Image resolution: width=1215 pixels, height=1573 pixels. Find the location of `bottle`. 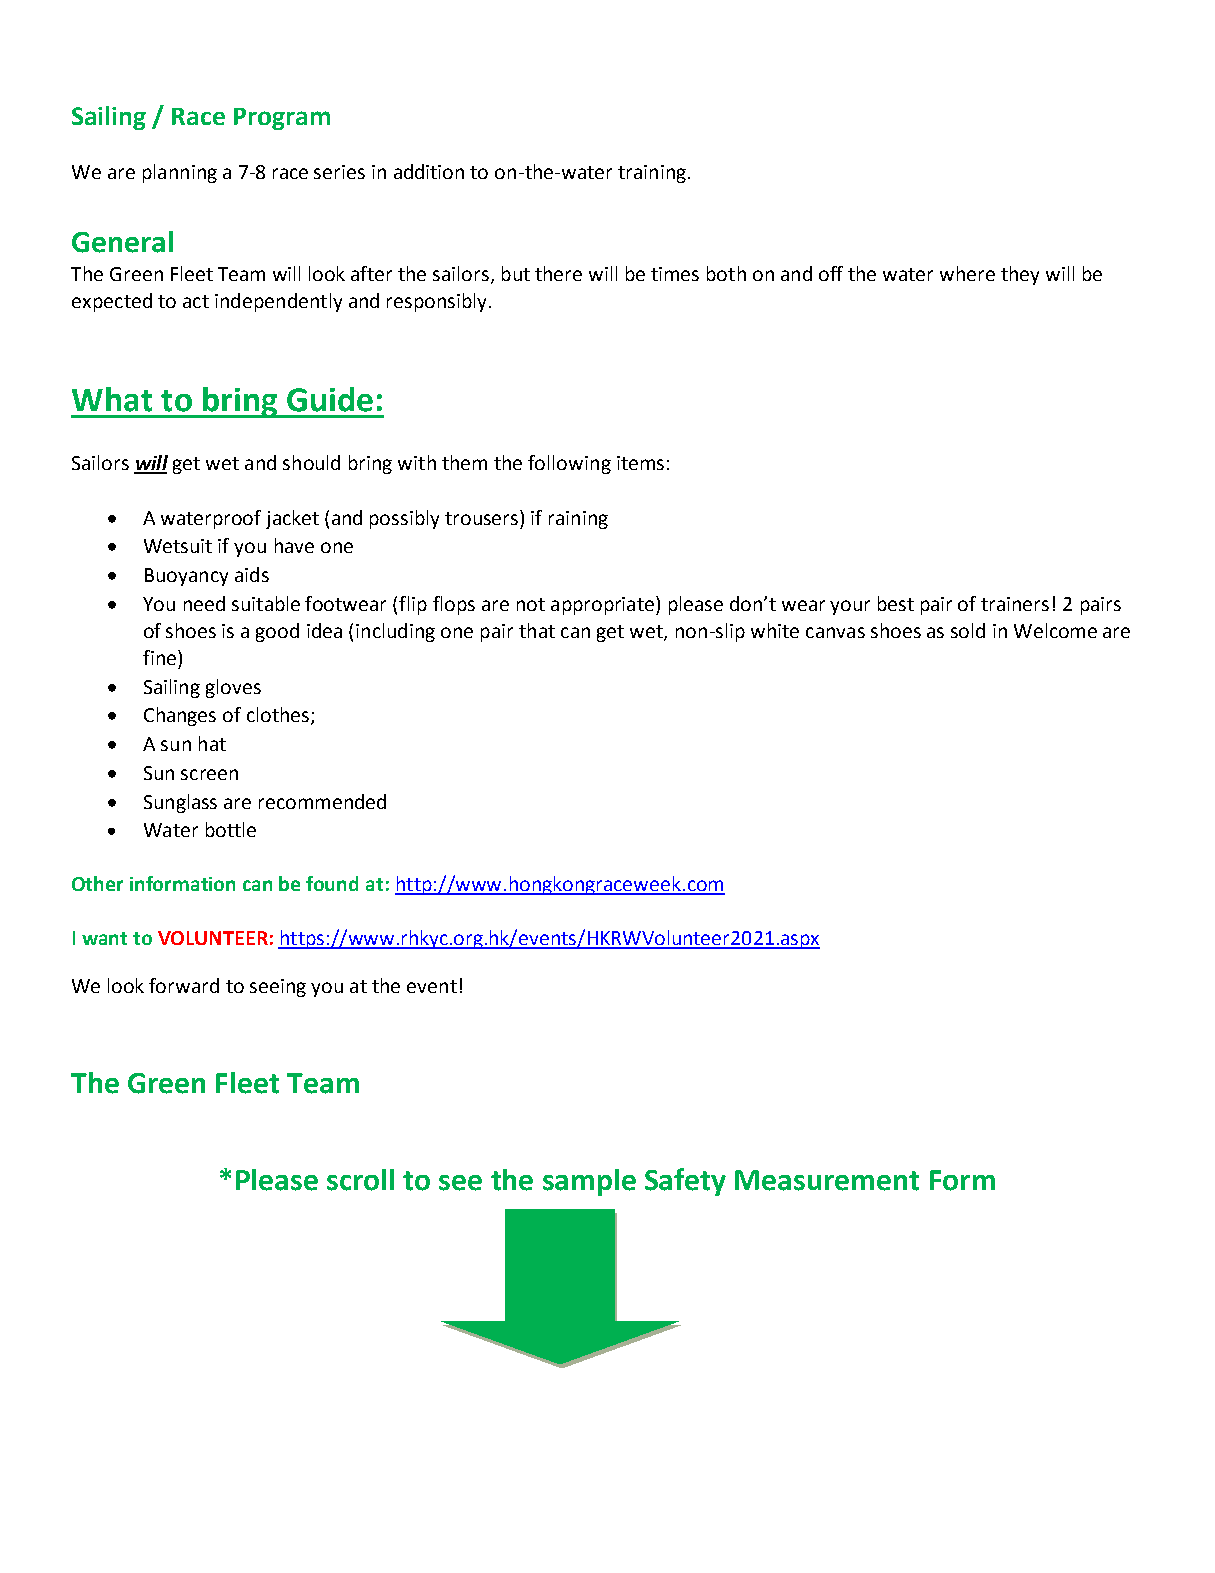

bottle is located at coordinates (231, 829).
